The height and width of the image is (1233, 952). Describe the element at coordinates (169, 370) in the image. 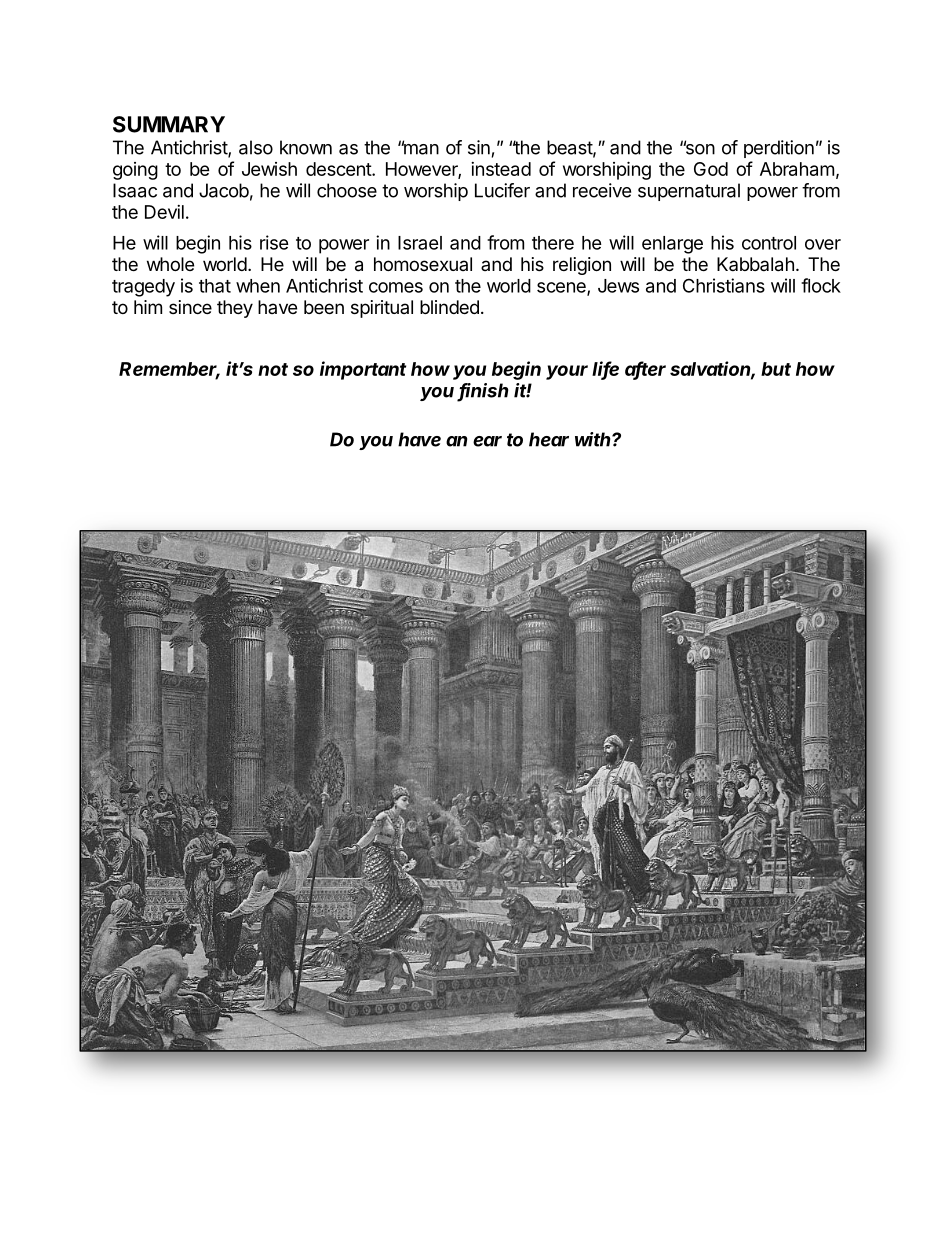

I see `Remember` at that location.
